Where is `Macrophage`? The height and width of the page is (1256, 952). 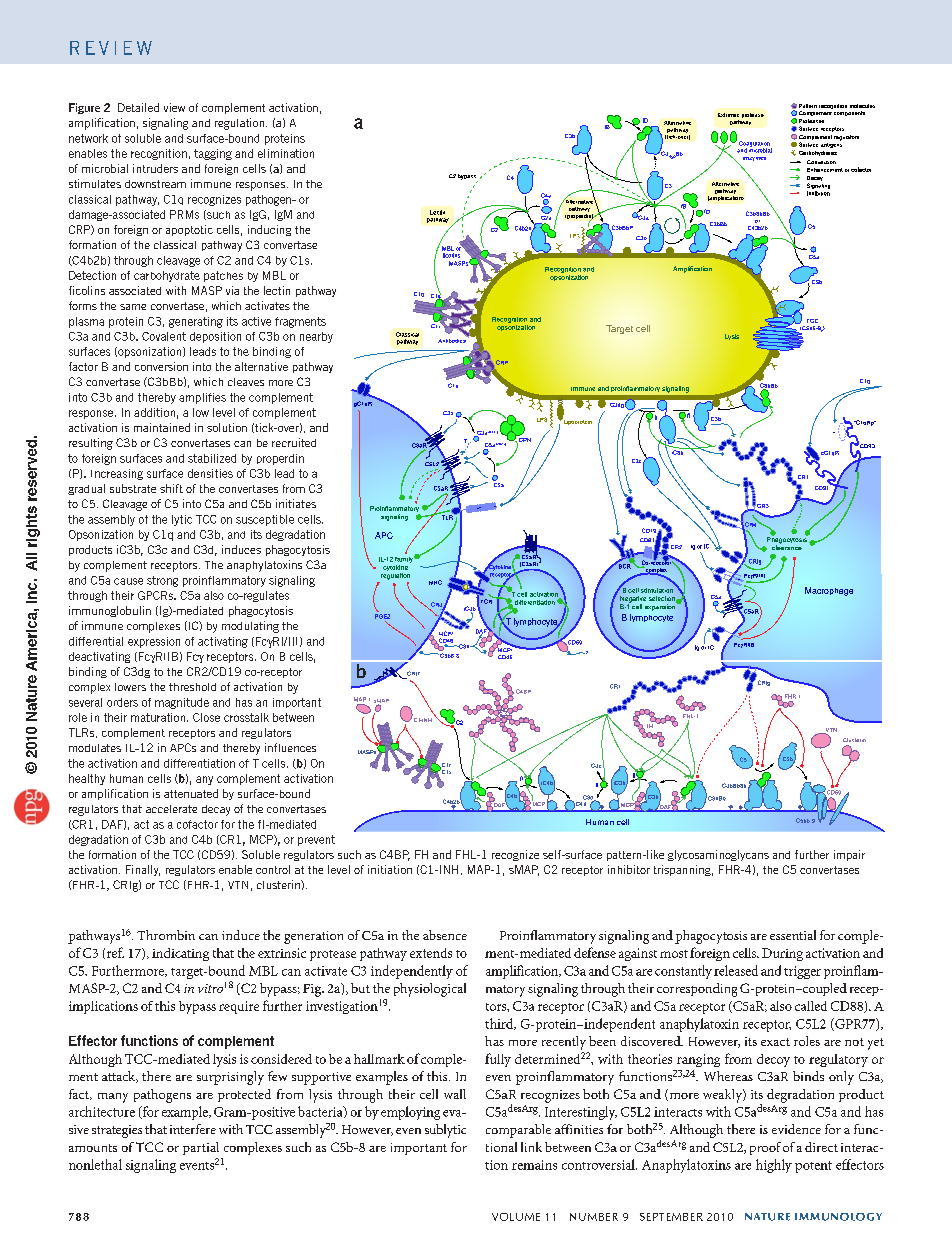 Macrophage is located at coordinates (829, 591).
